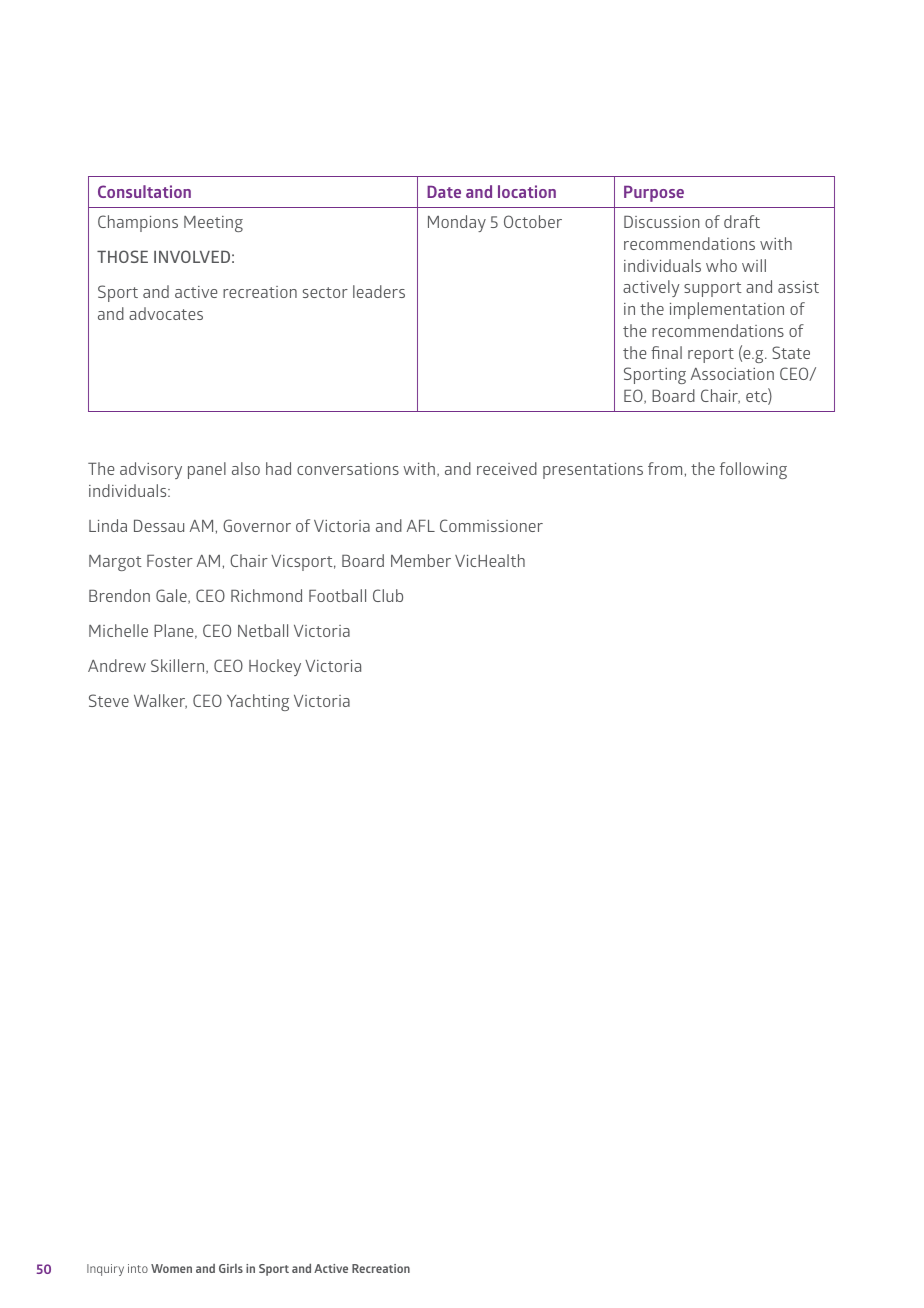 This document has width=924, height=1308. I want to click on Club, so click(388, 595).
